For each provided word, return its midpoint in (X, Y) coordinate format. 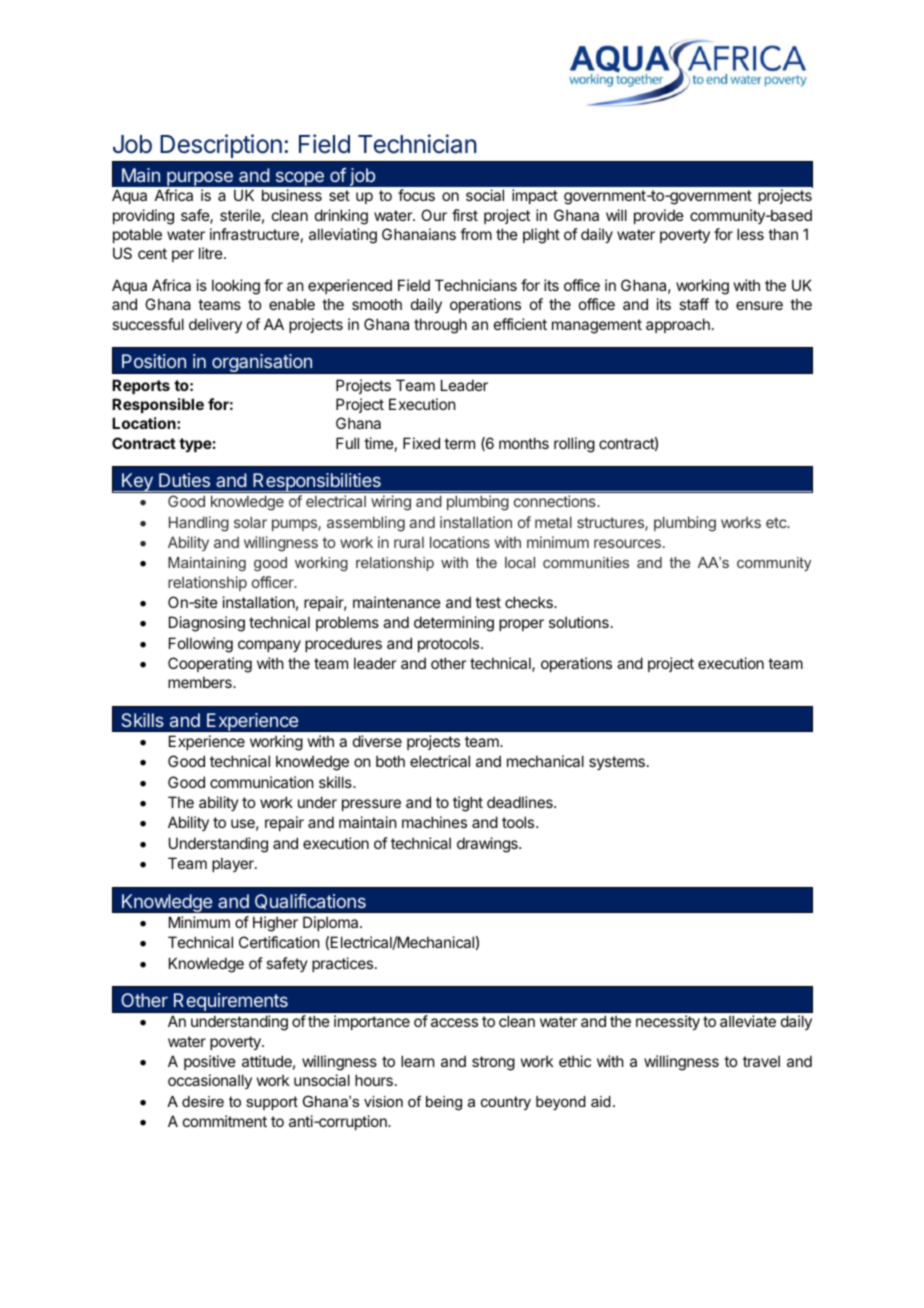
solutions (579, 622)
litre (212, 253)
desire (203, 1101)
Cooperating (210, 665)
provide (659, 216)
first (465, 215)
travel (761, 1061)
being (444, 1103)
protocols (450, 644)
